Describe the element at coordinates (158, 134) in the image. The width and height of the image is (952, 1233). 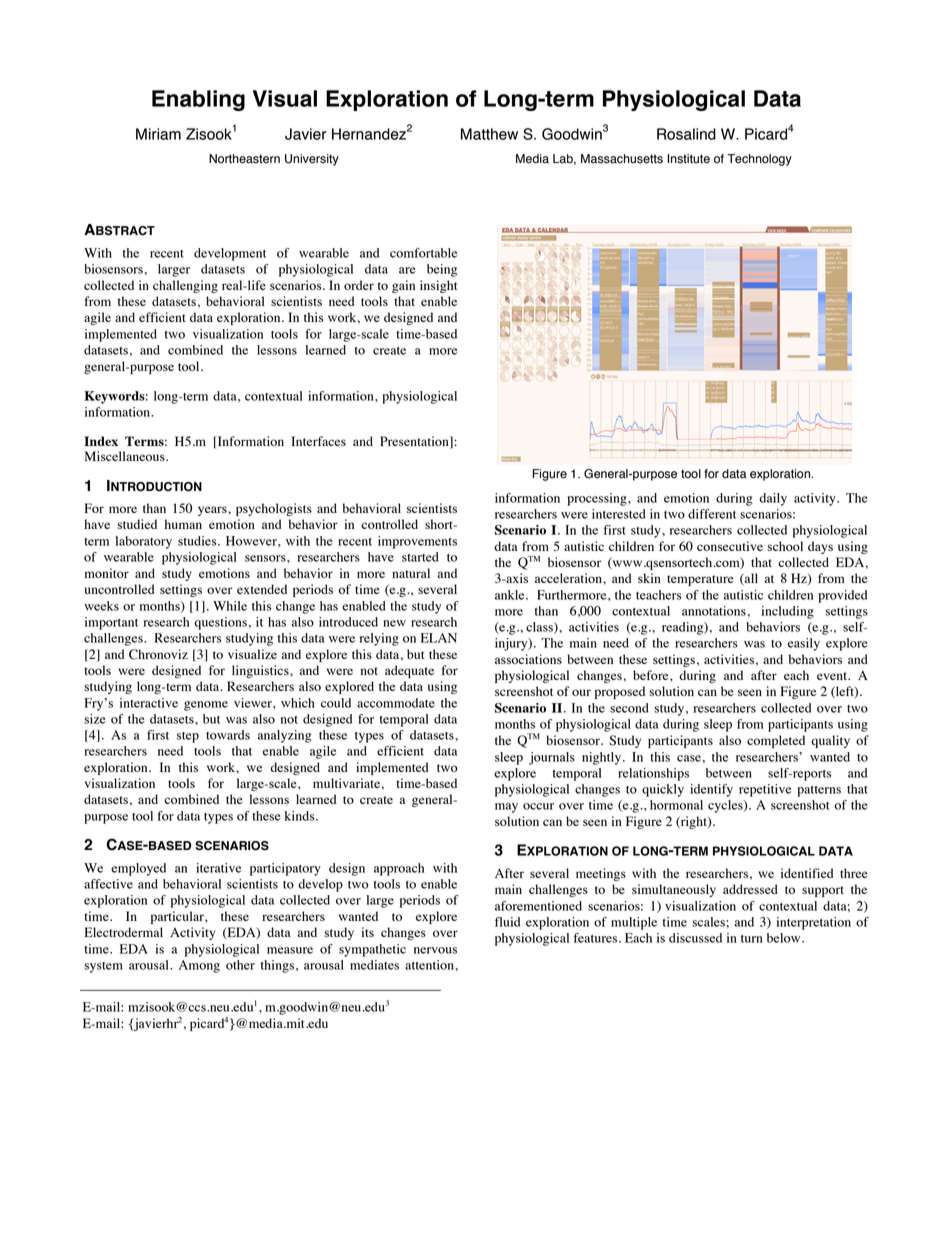
I see `Miriam` at that location.
